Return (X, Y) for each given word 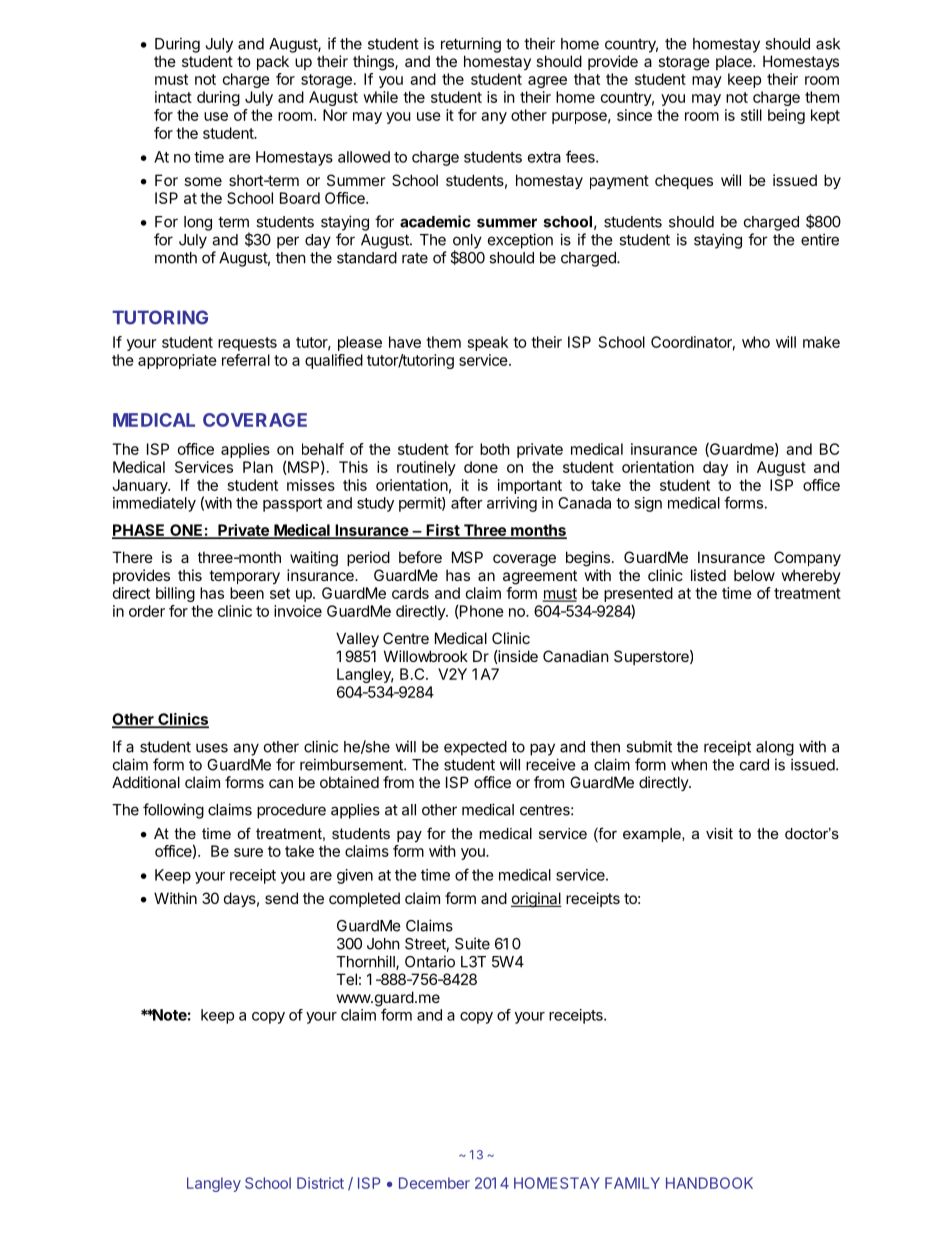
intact (173, 97)
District (320, 1183)
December (434, 1183)
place (735, 62)
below (754, 575)
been (247, 593)
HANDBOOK (709, 1183)
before (420, 557)
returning (471, 45)
